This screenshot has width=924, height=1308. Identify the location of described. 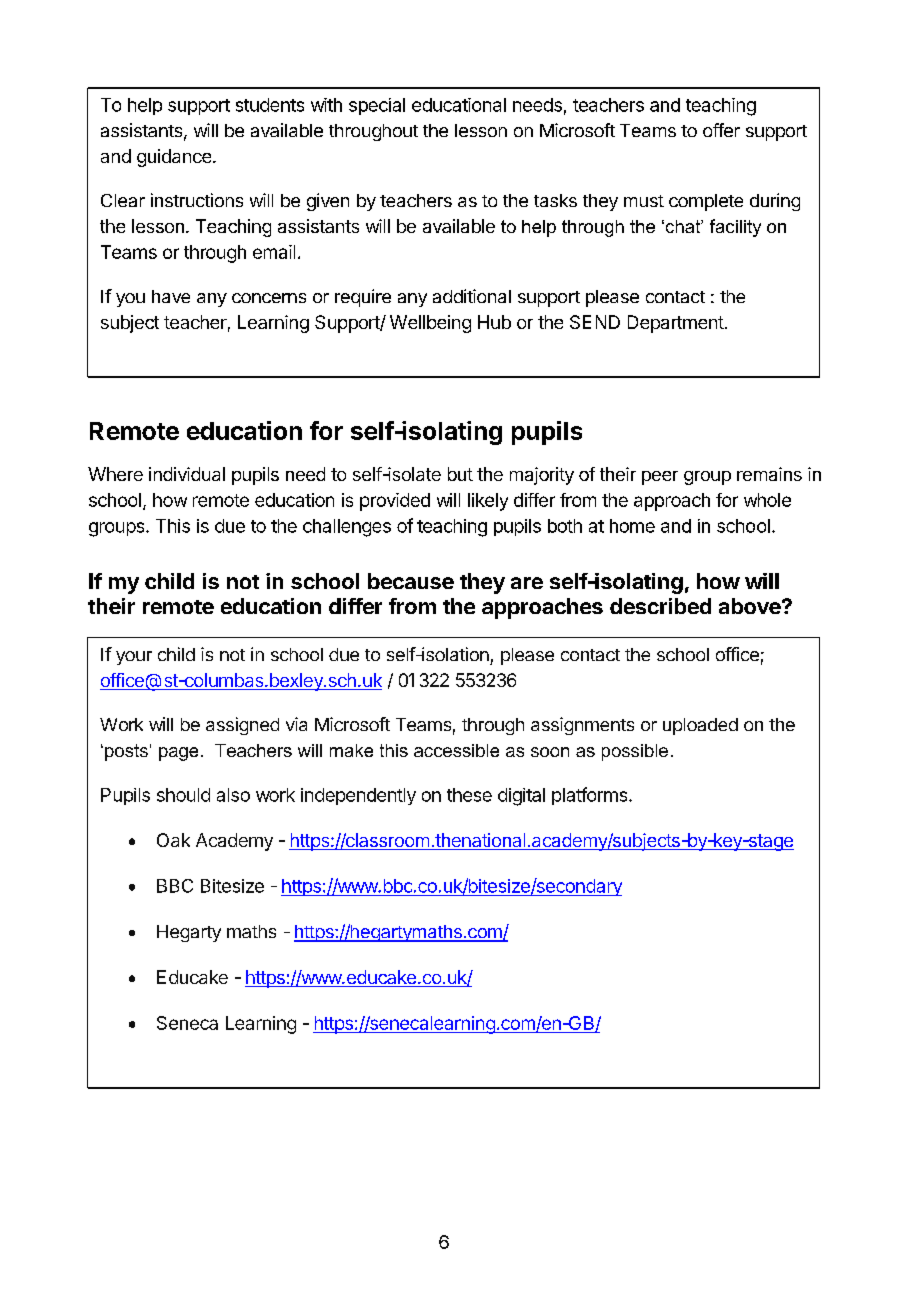
(660, 606).
